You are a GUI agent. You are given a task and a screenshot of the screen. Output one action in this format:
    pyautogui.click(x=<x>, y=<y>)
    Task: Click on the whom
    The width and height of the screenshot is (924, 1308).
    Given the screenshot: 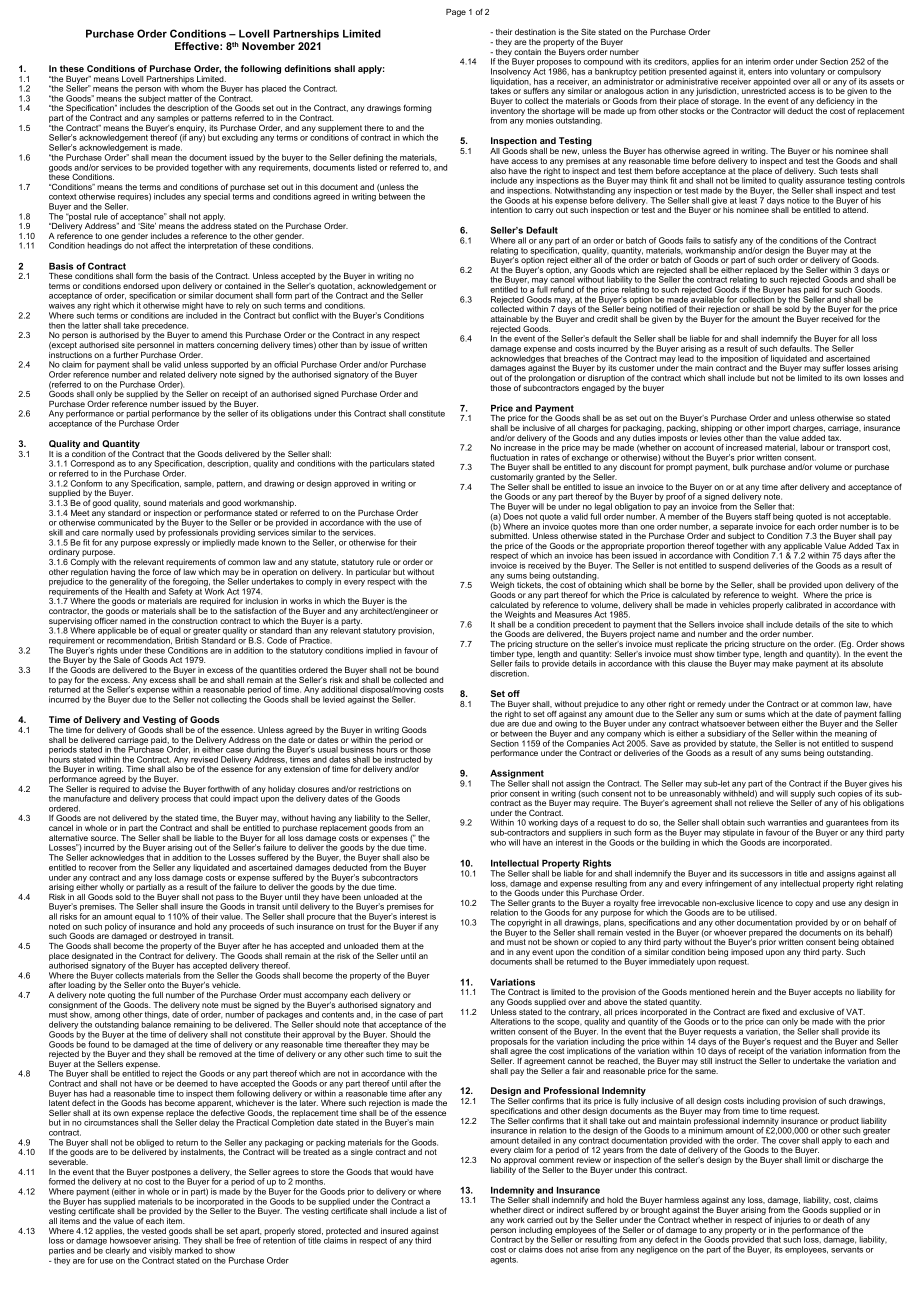 What is the action you would take?
    pyautogui.click(x=192, y=87)
